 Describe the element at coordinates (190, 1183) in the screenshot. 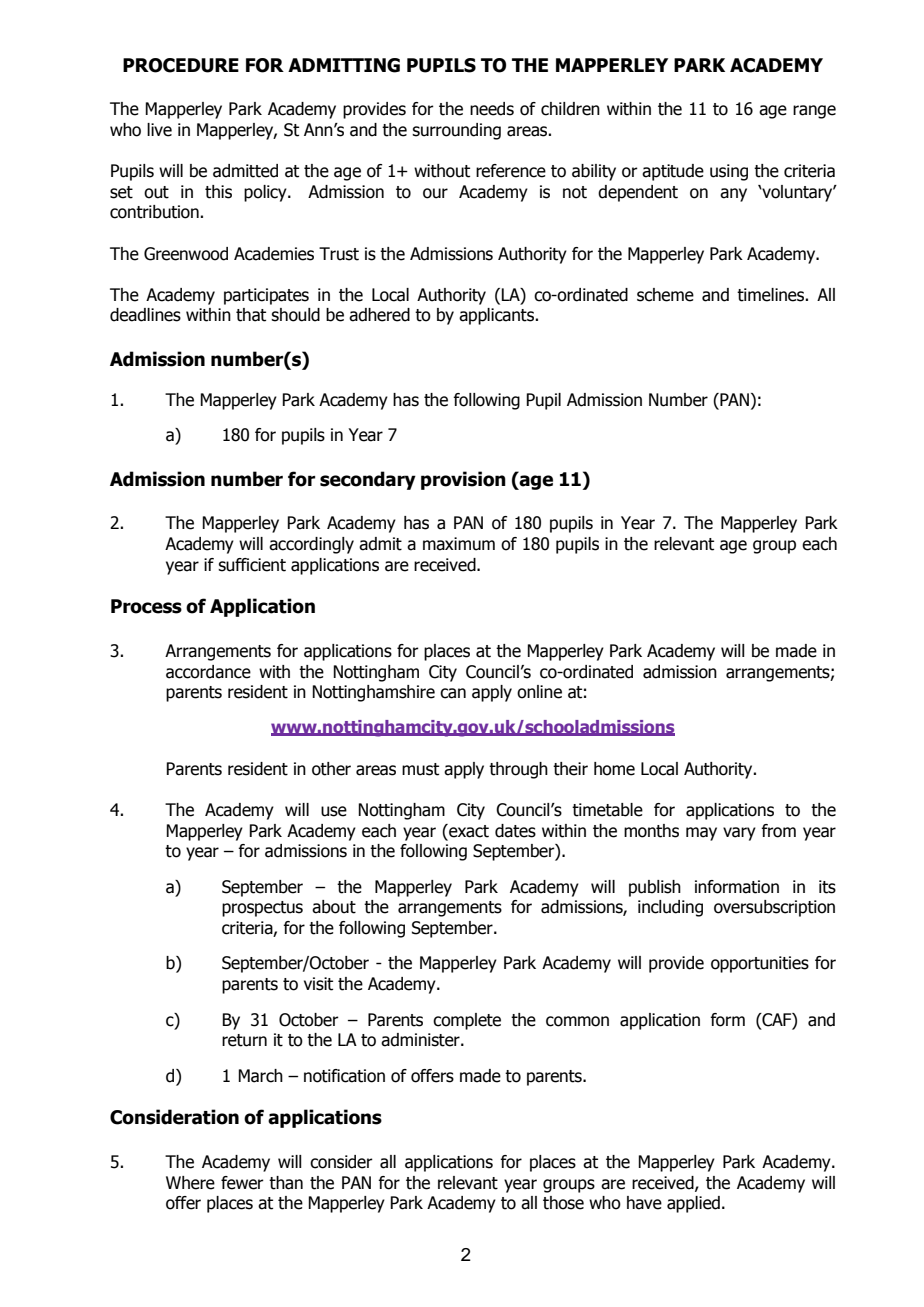

I see `Where` at that location.
